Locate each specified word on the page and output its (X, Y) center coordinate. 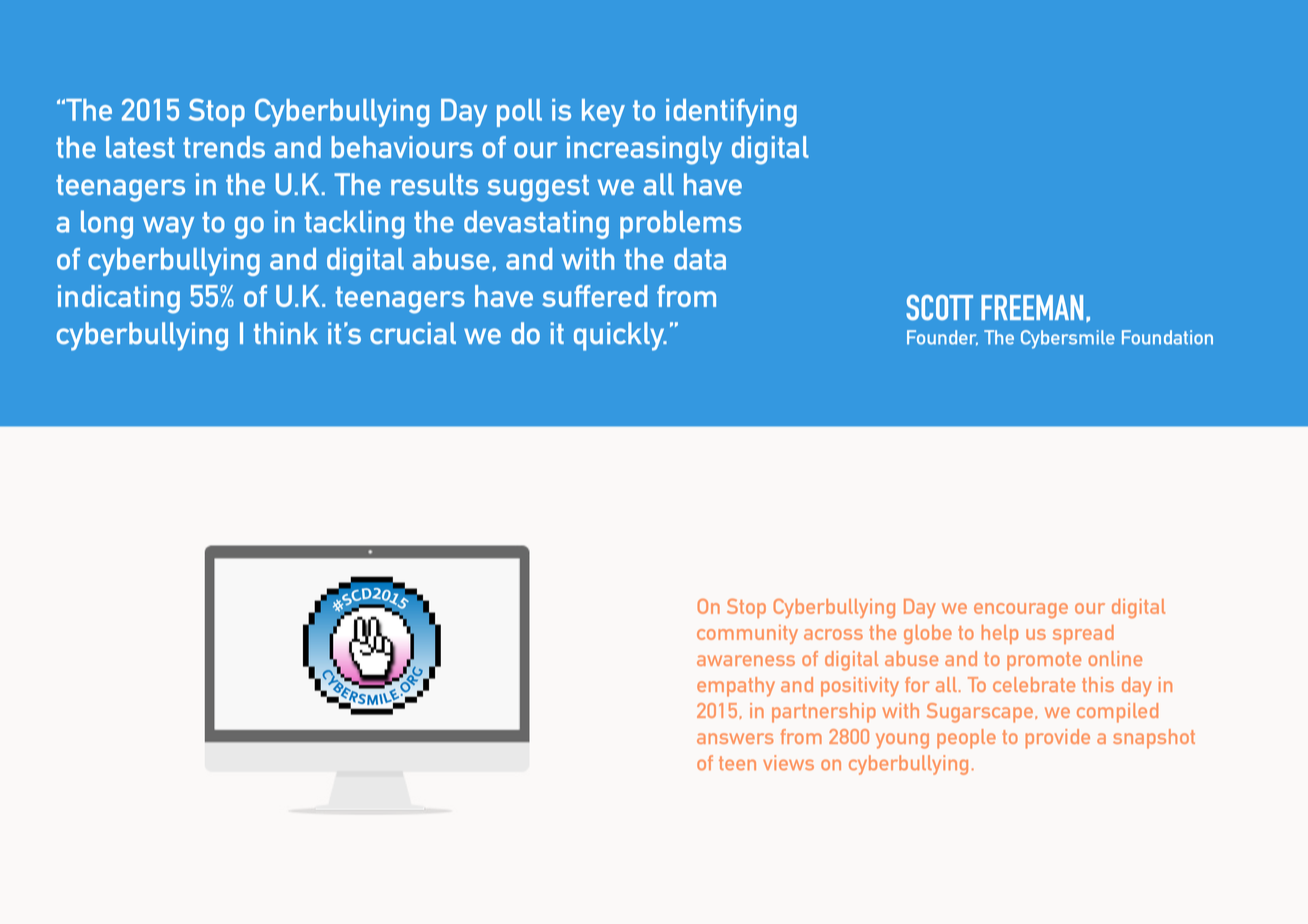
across (833, 634)
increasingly (644, 150)
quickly (620, 336)
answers (735, 738)
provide (1058, 739)
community (747, 634)
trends (224, 147)
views (788, 763)
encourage (1021, 610)
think (286, 333)
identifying (731, 113)
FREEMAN (1032, 307)
